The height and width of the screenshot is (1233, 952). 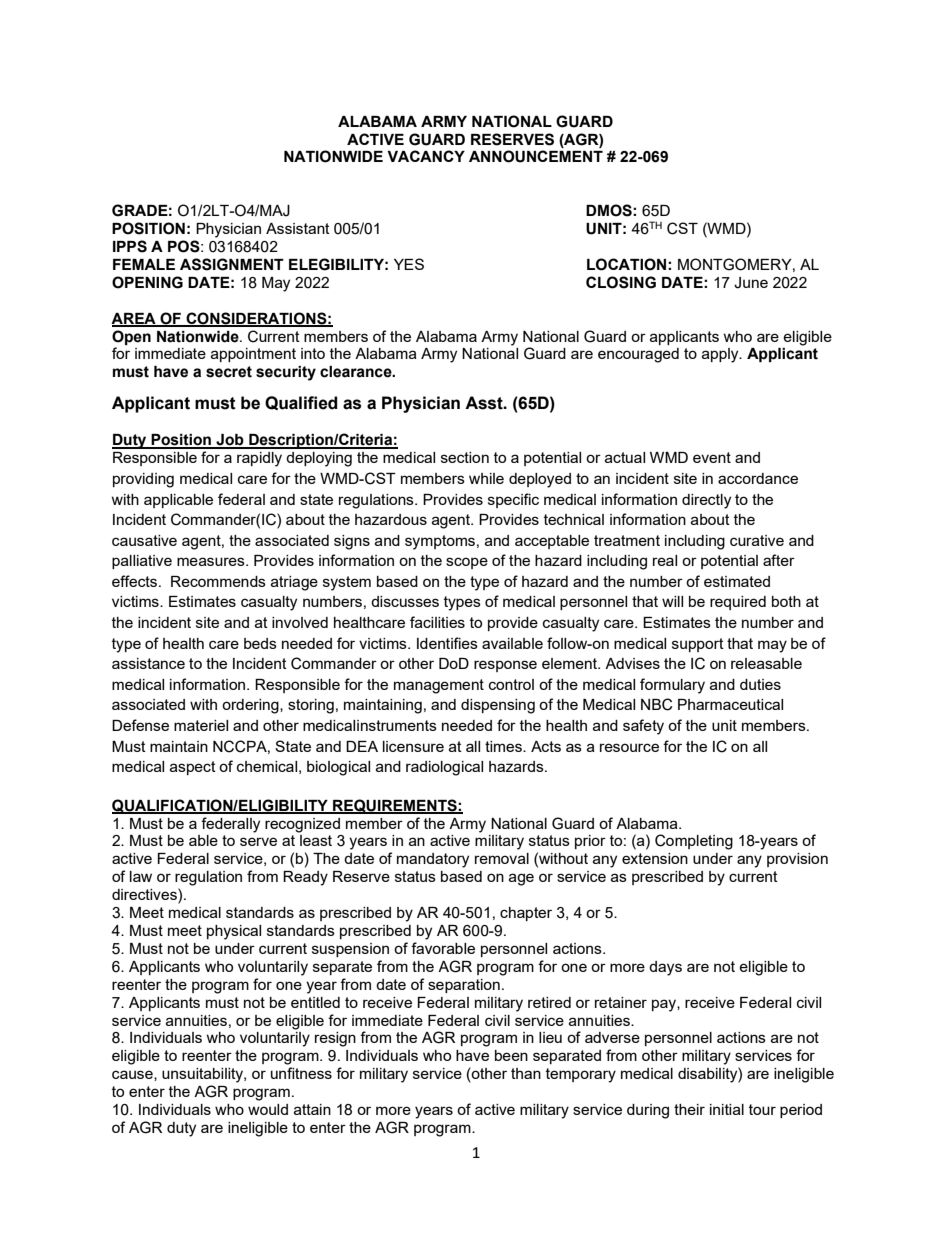 I want to click on Pharmaceutical, so click(x=730, y=704).
